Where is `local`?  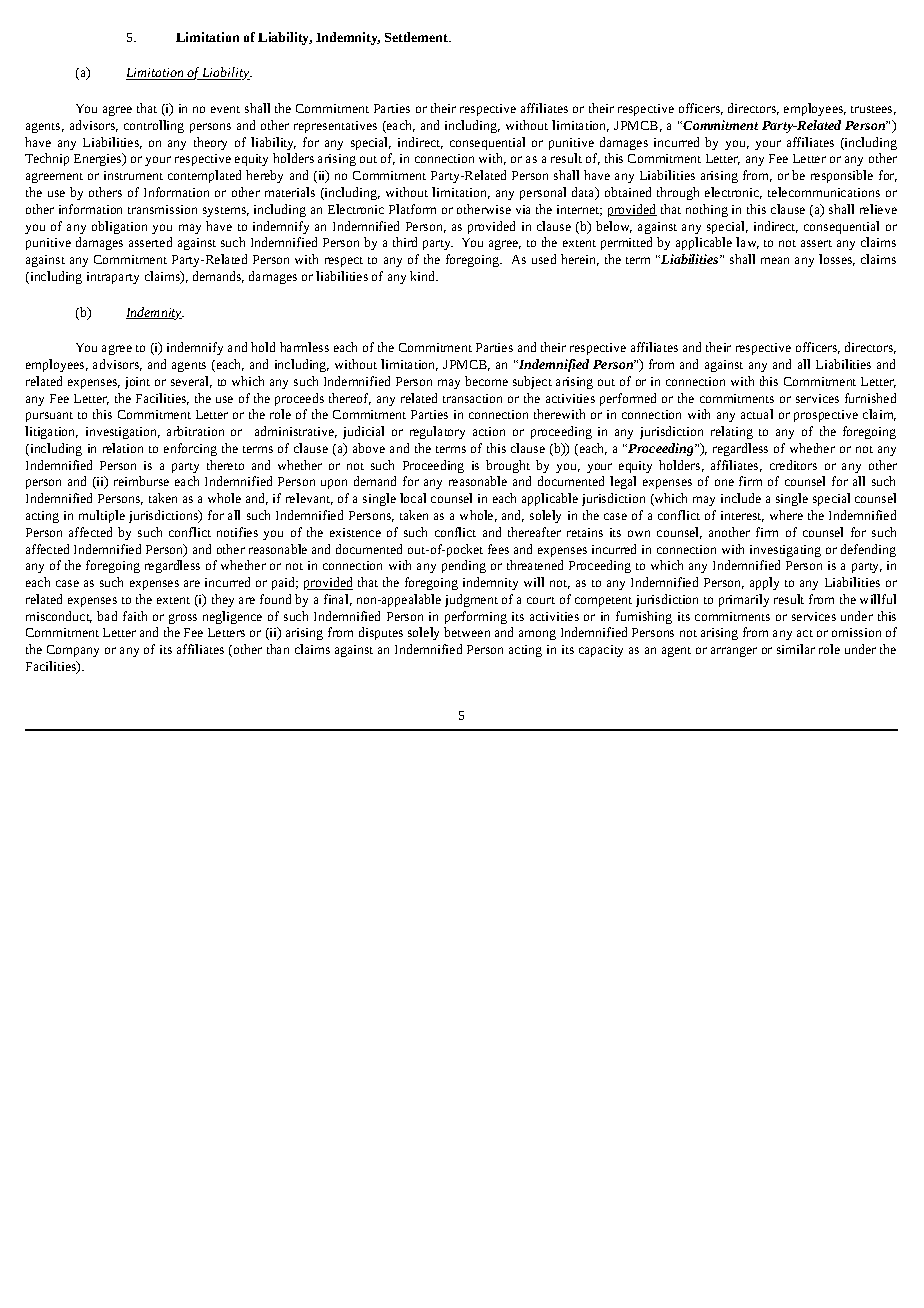
local is located at coordinates (413, 498).
